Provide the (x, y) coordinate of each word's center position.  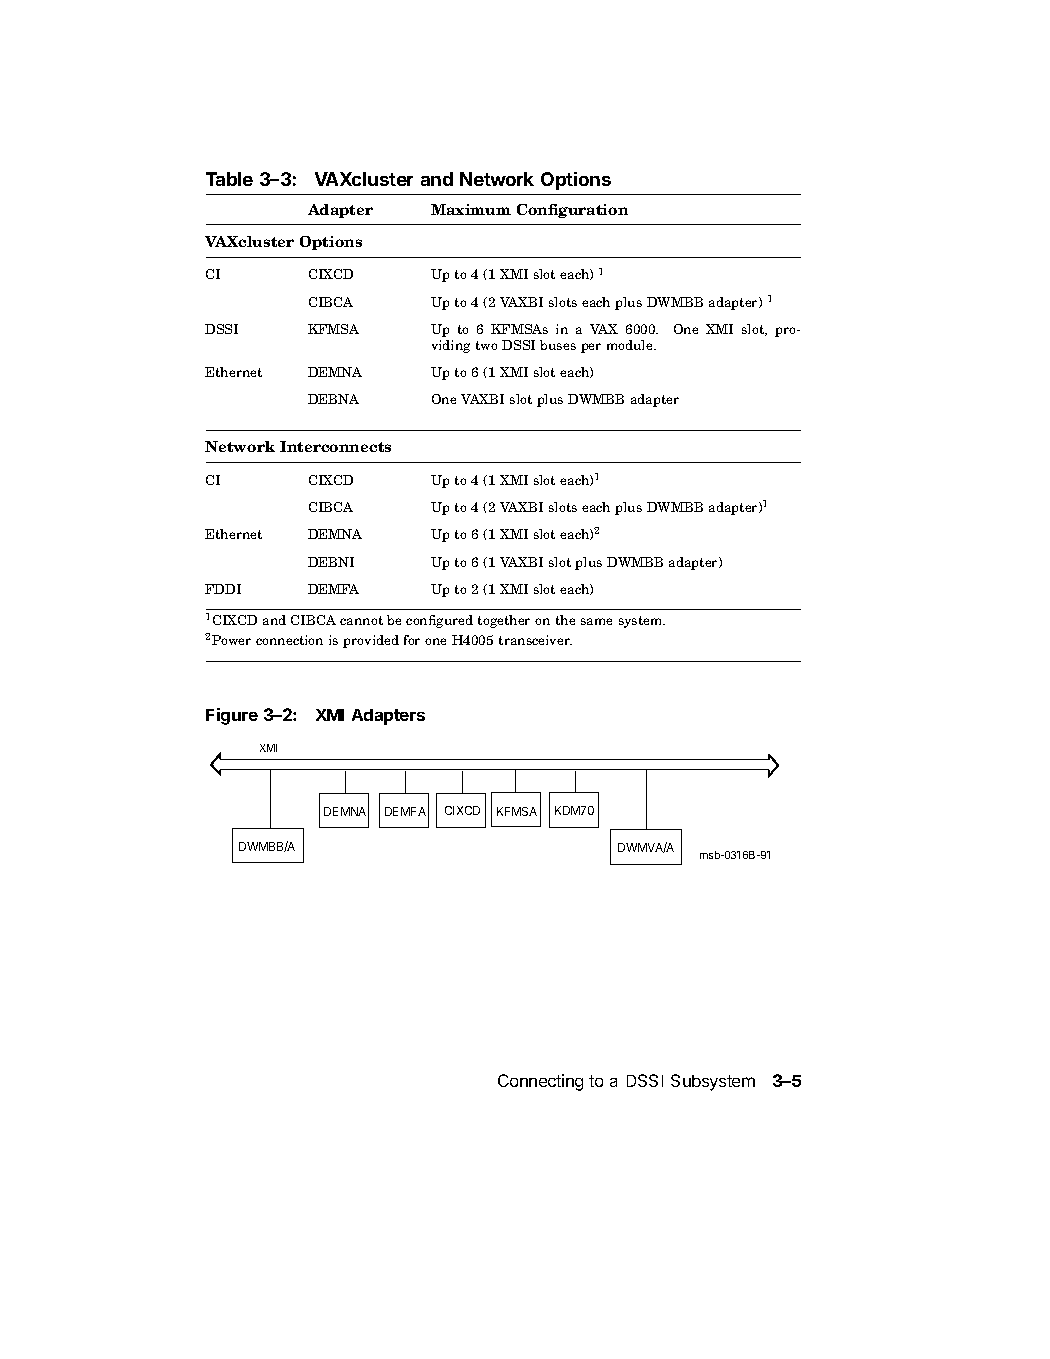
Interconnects (335, 446)
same (596, 621)
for (412, 640)
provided (371, 641)
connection (289, 640)
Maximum (471, 209)
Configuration (572, 211)
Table (229, 179)
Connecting (540, 1082)
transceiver (535, 640)
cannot (361, 620)
